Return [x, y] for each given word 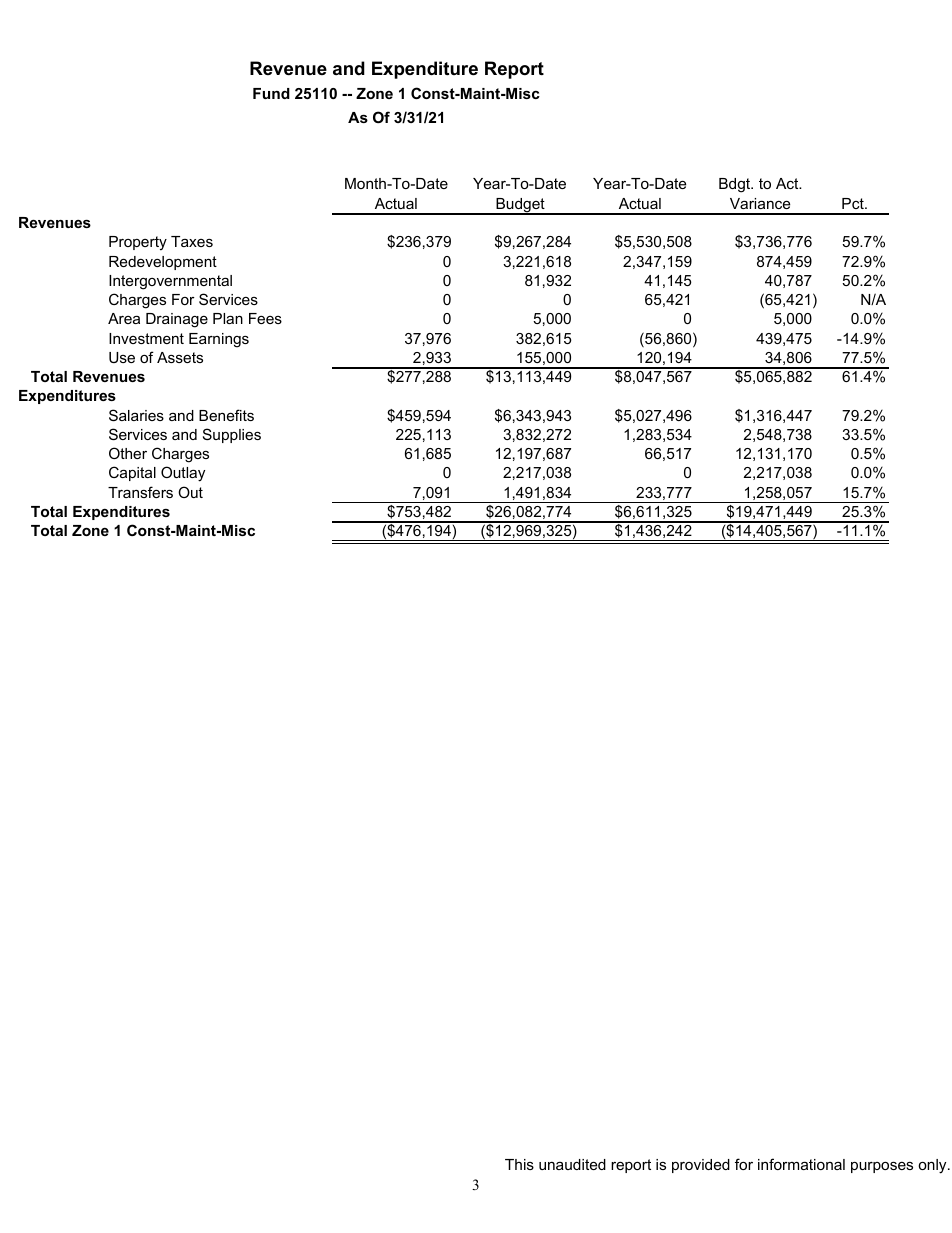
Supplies [232, 435]
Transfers [140, 492]
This [519, 1164]
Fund [271, 93]
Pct [854, 203]
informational [801, 1164]
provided [701, 1166]
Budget [520, 206]
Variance [760, 203]
